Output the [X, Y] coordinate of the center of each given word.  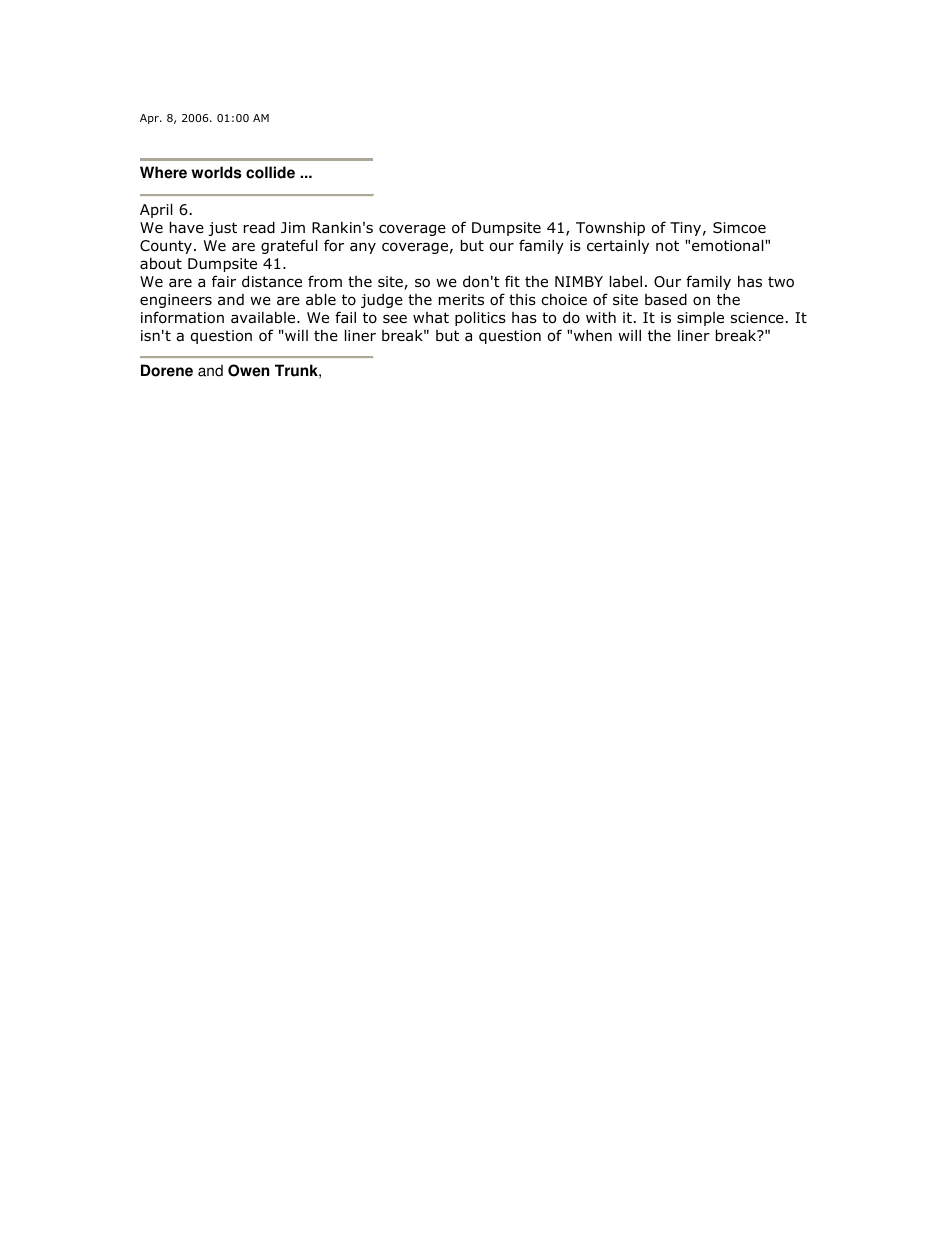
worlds [217, 172]
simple [700, 319]
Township [610, 229]
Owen [248, 370]
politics [480, 318]
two [781, 282]
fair [224, 281]
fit [512, 281]
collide [270, 172]
